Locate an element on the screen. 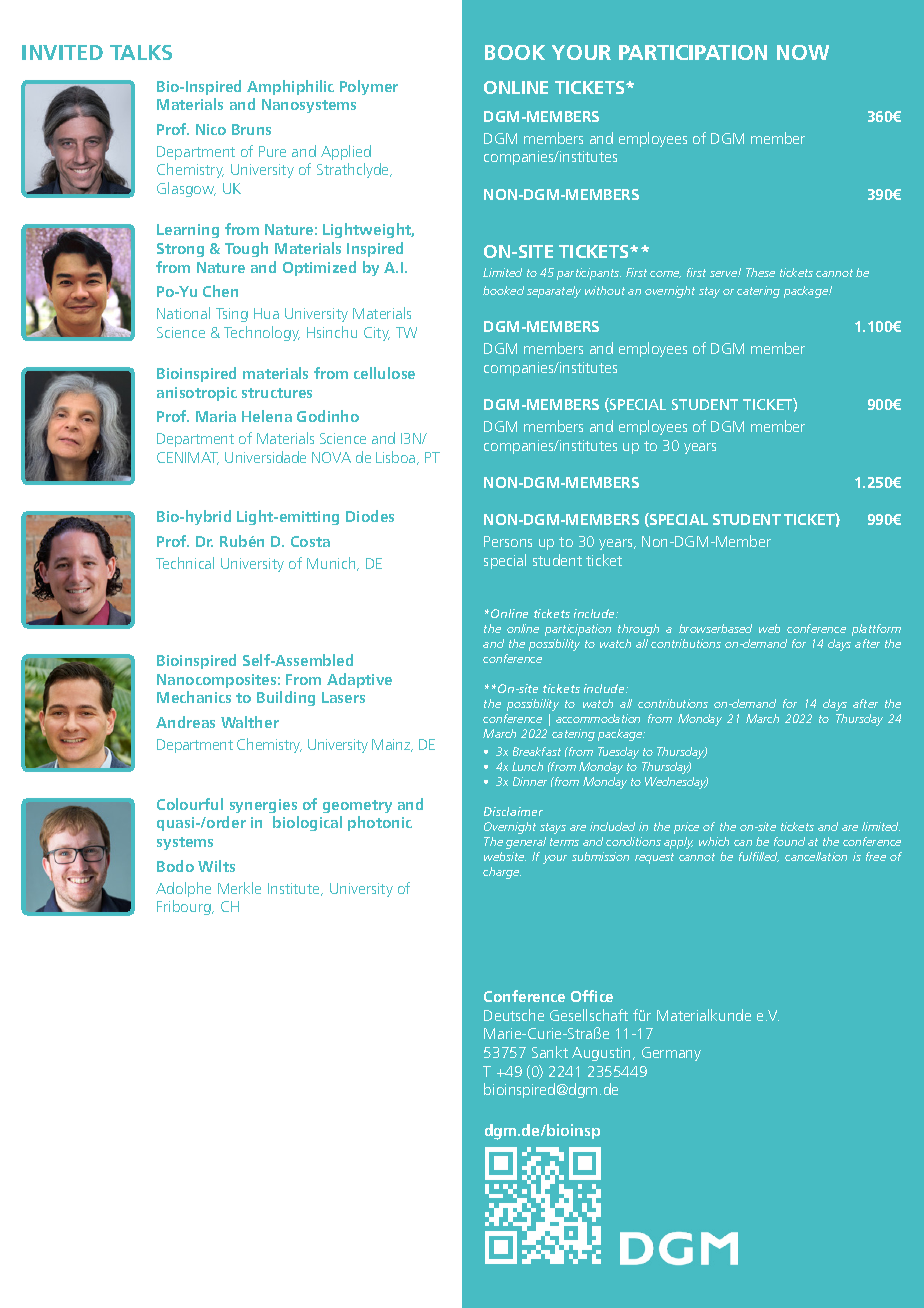 The width and height of the screenshot is (924, 1308). anisotropic is located at coordinates (197, 394).
